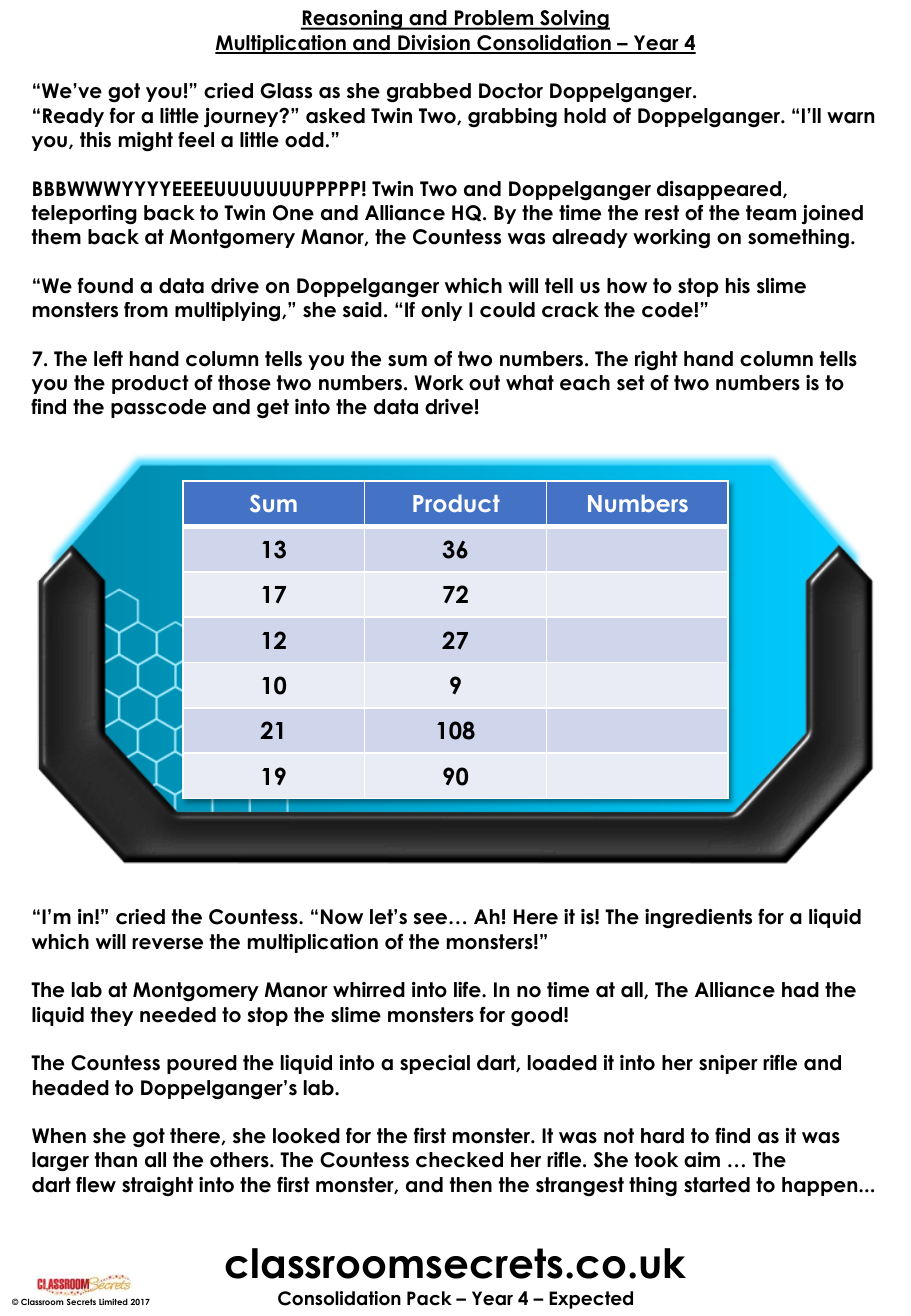 The height and width of the screenshot is (1316, 911). I want to click on get, so click(273, 409).
